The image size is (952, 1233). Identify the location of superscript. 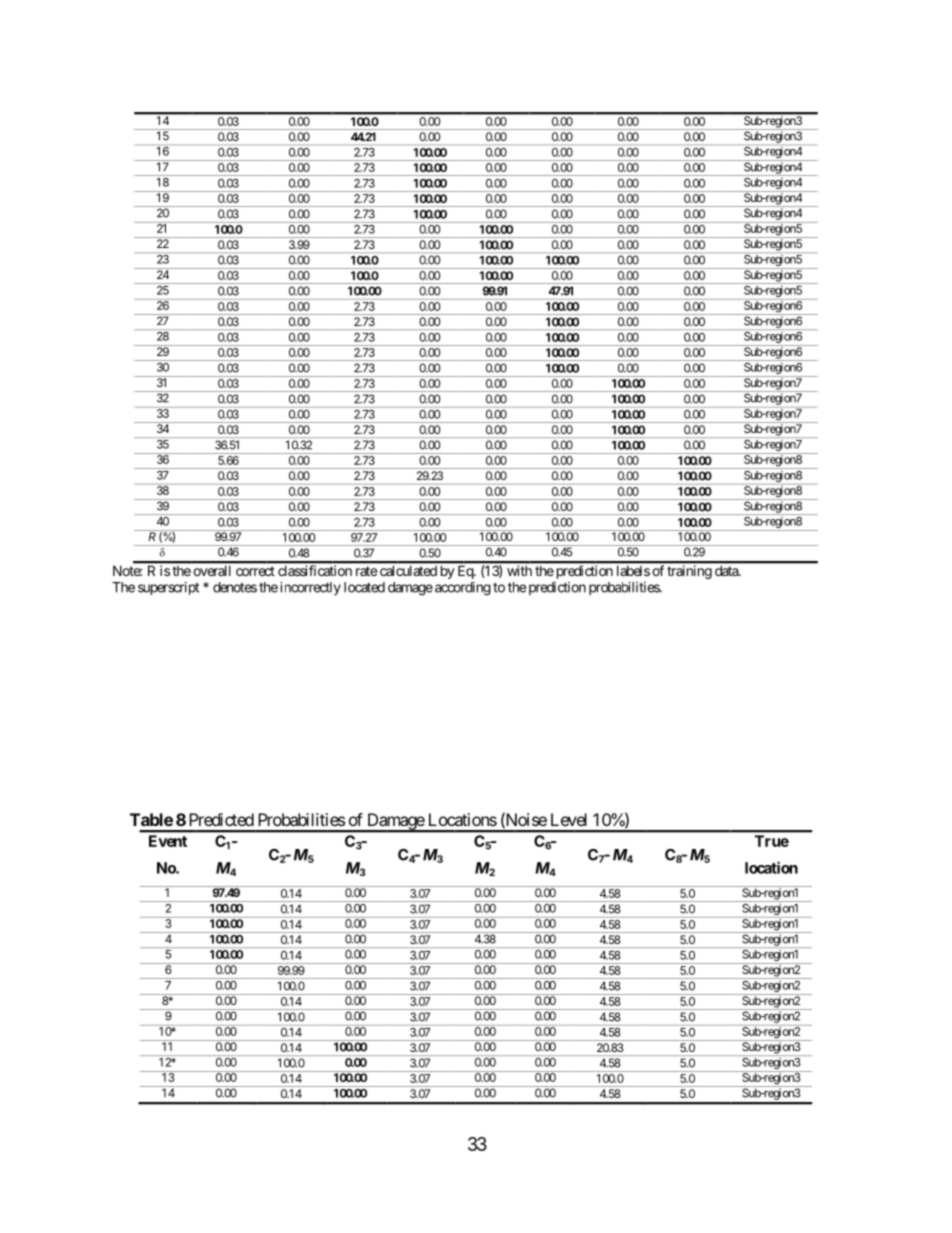
(168, 588).
